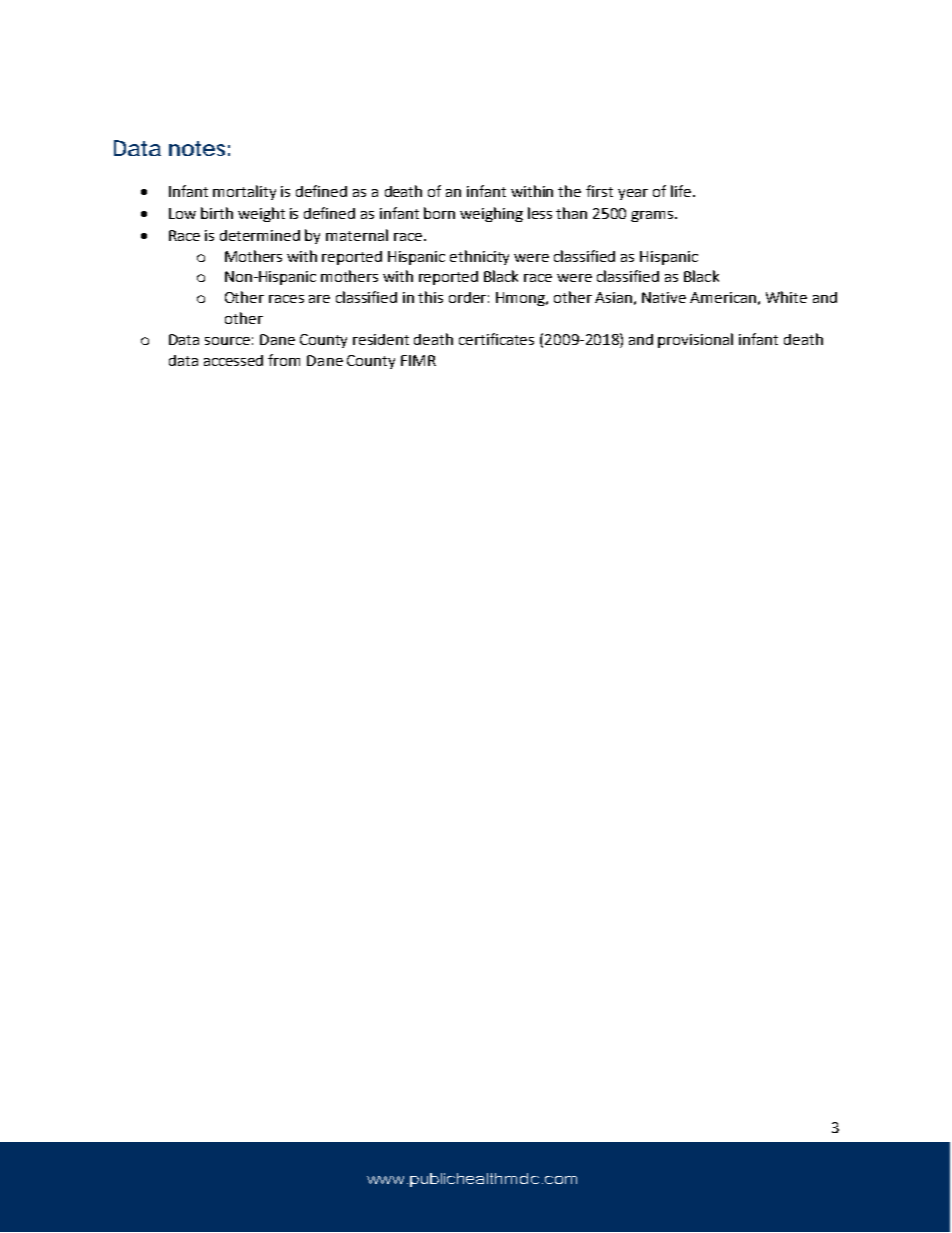  Describe the element at coordinates (479, 257) in the document. I see `ethnicity` at that location.
